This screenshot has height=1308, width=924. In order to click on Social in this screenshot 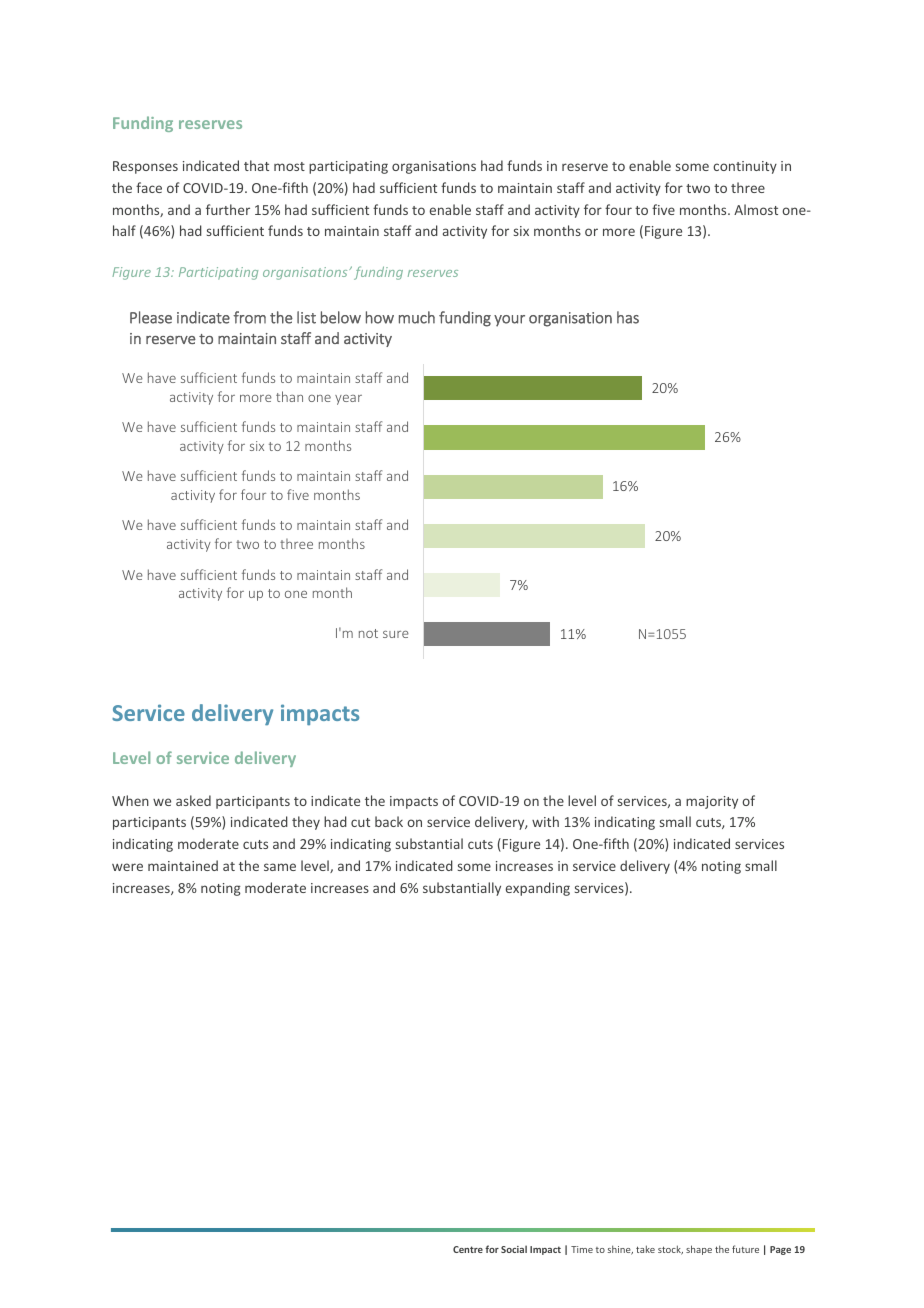, I will do `click(514, 1249)`.
